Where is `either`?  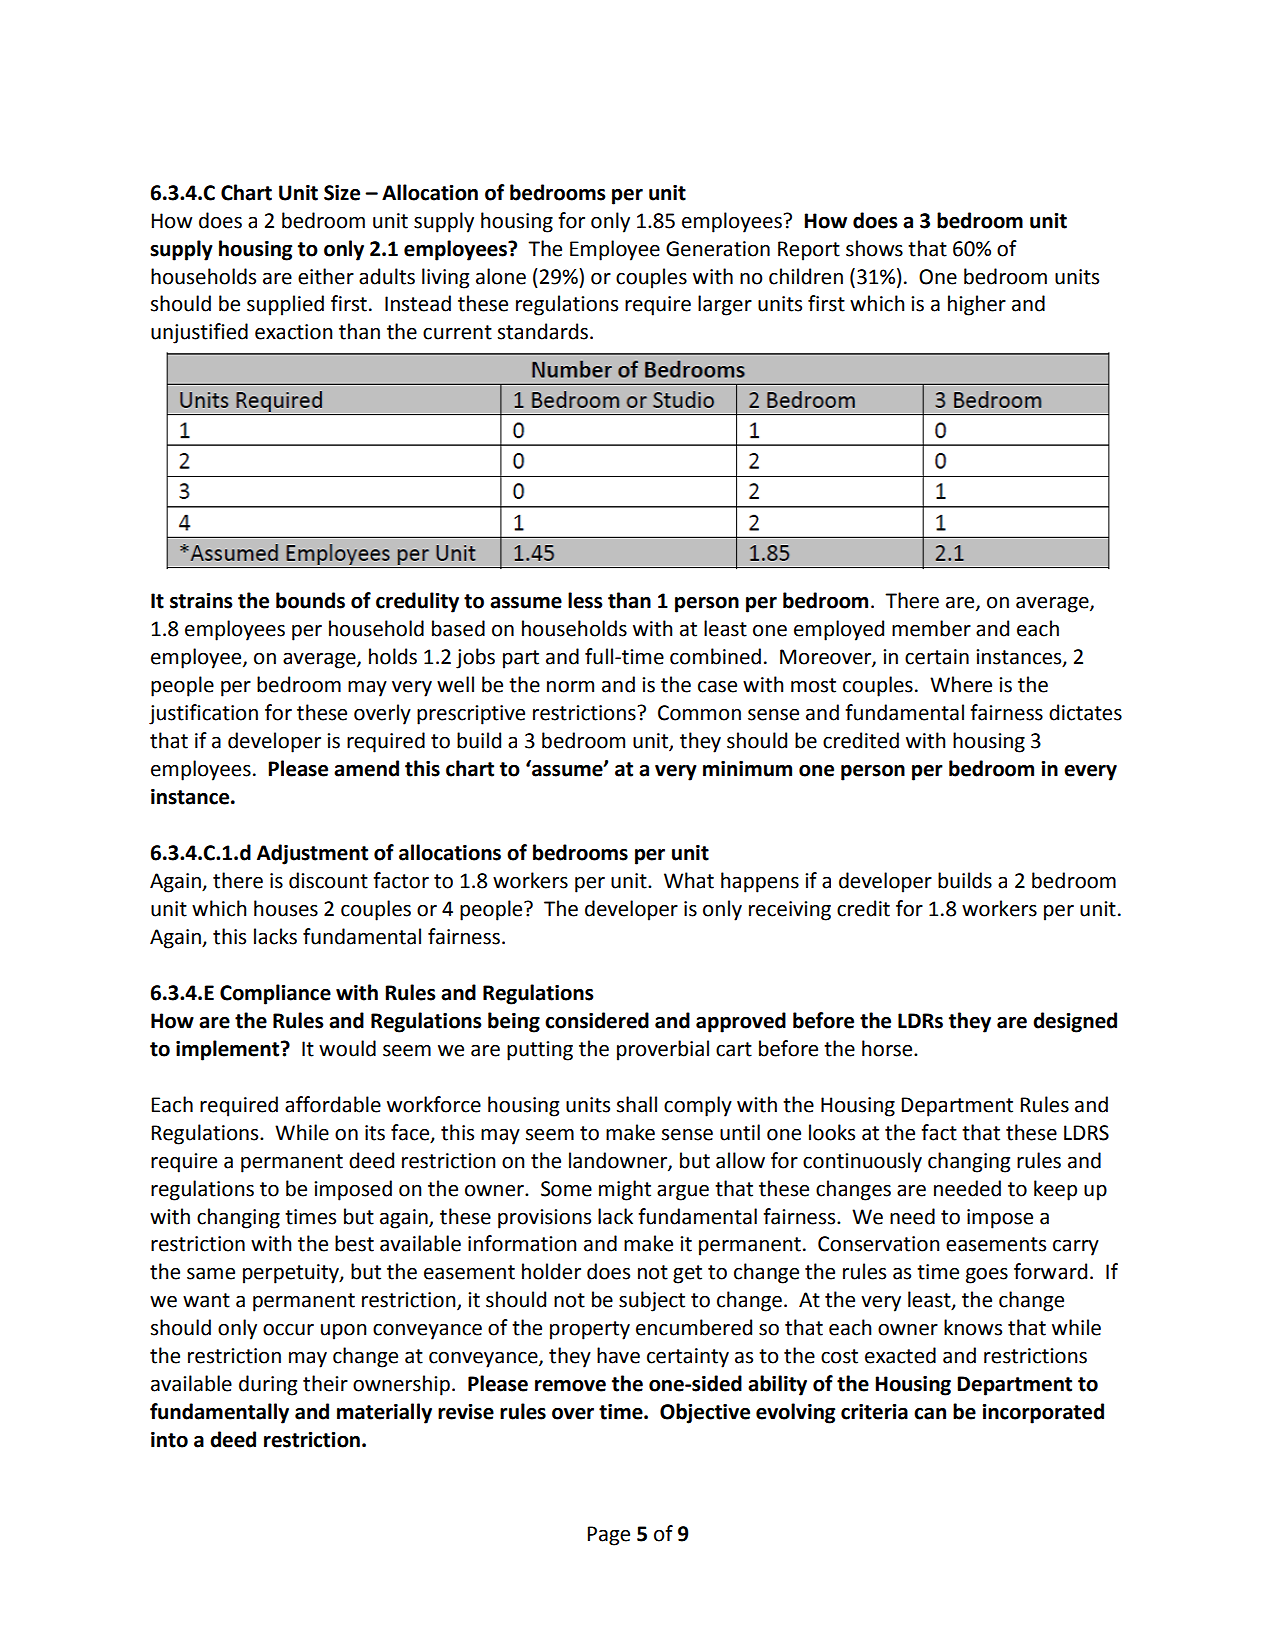 either is located at coordinates (326, 276).
